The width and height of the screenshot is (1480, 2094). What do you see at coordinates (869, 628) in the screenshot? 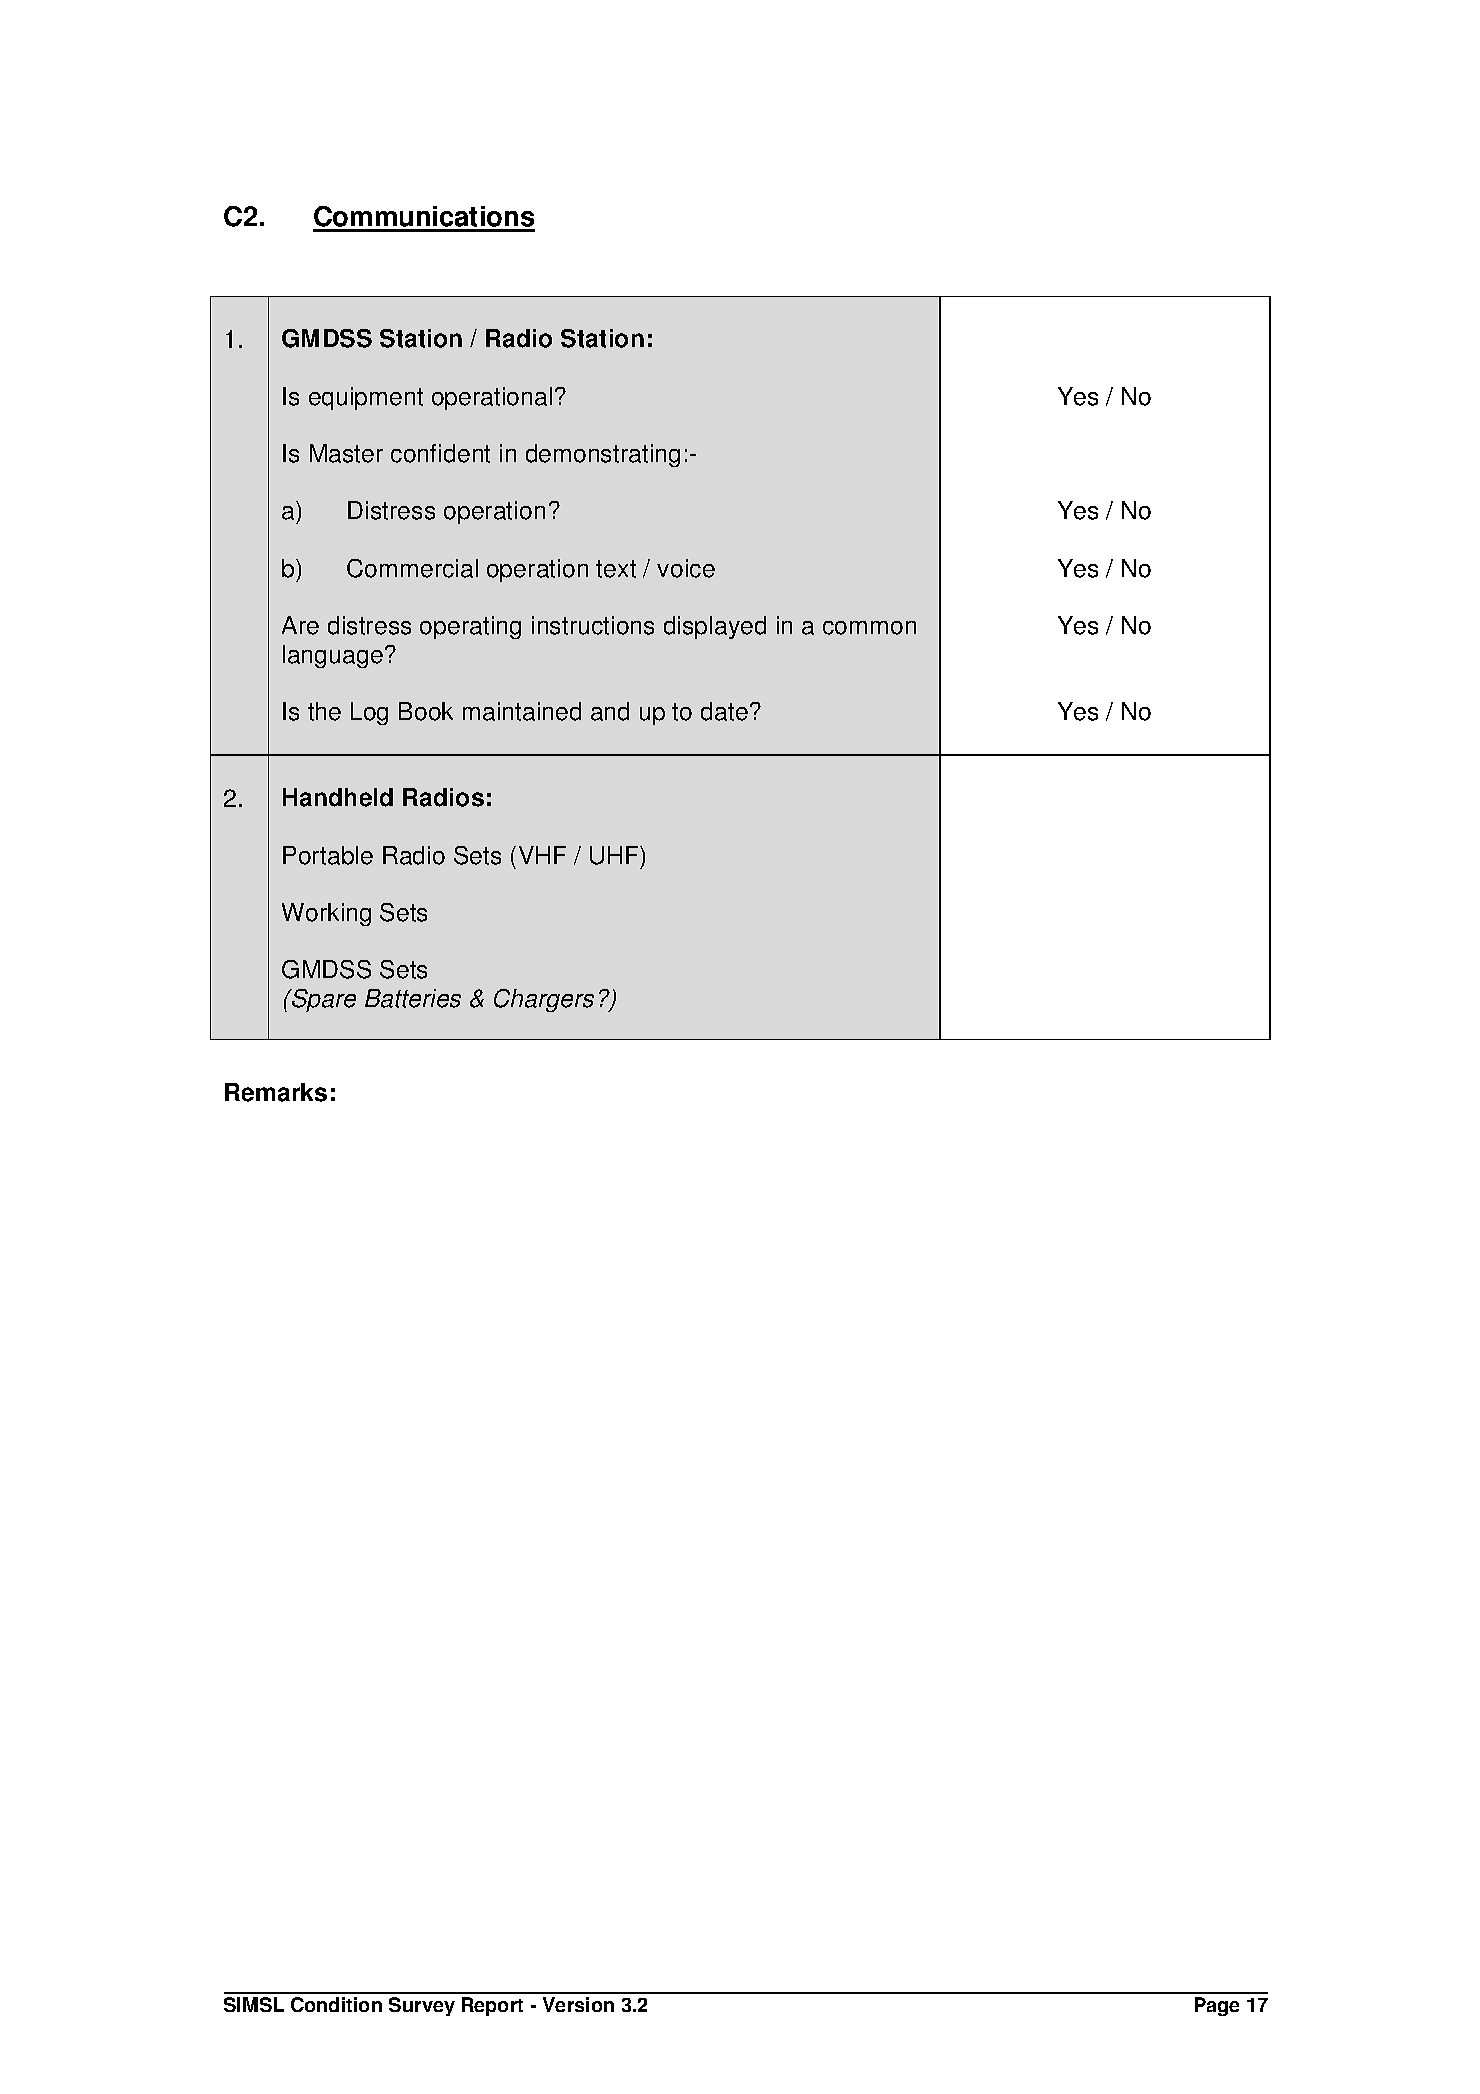
I see `common` at bounding box center [869, 628].
